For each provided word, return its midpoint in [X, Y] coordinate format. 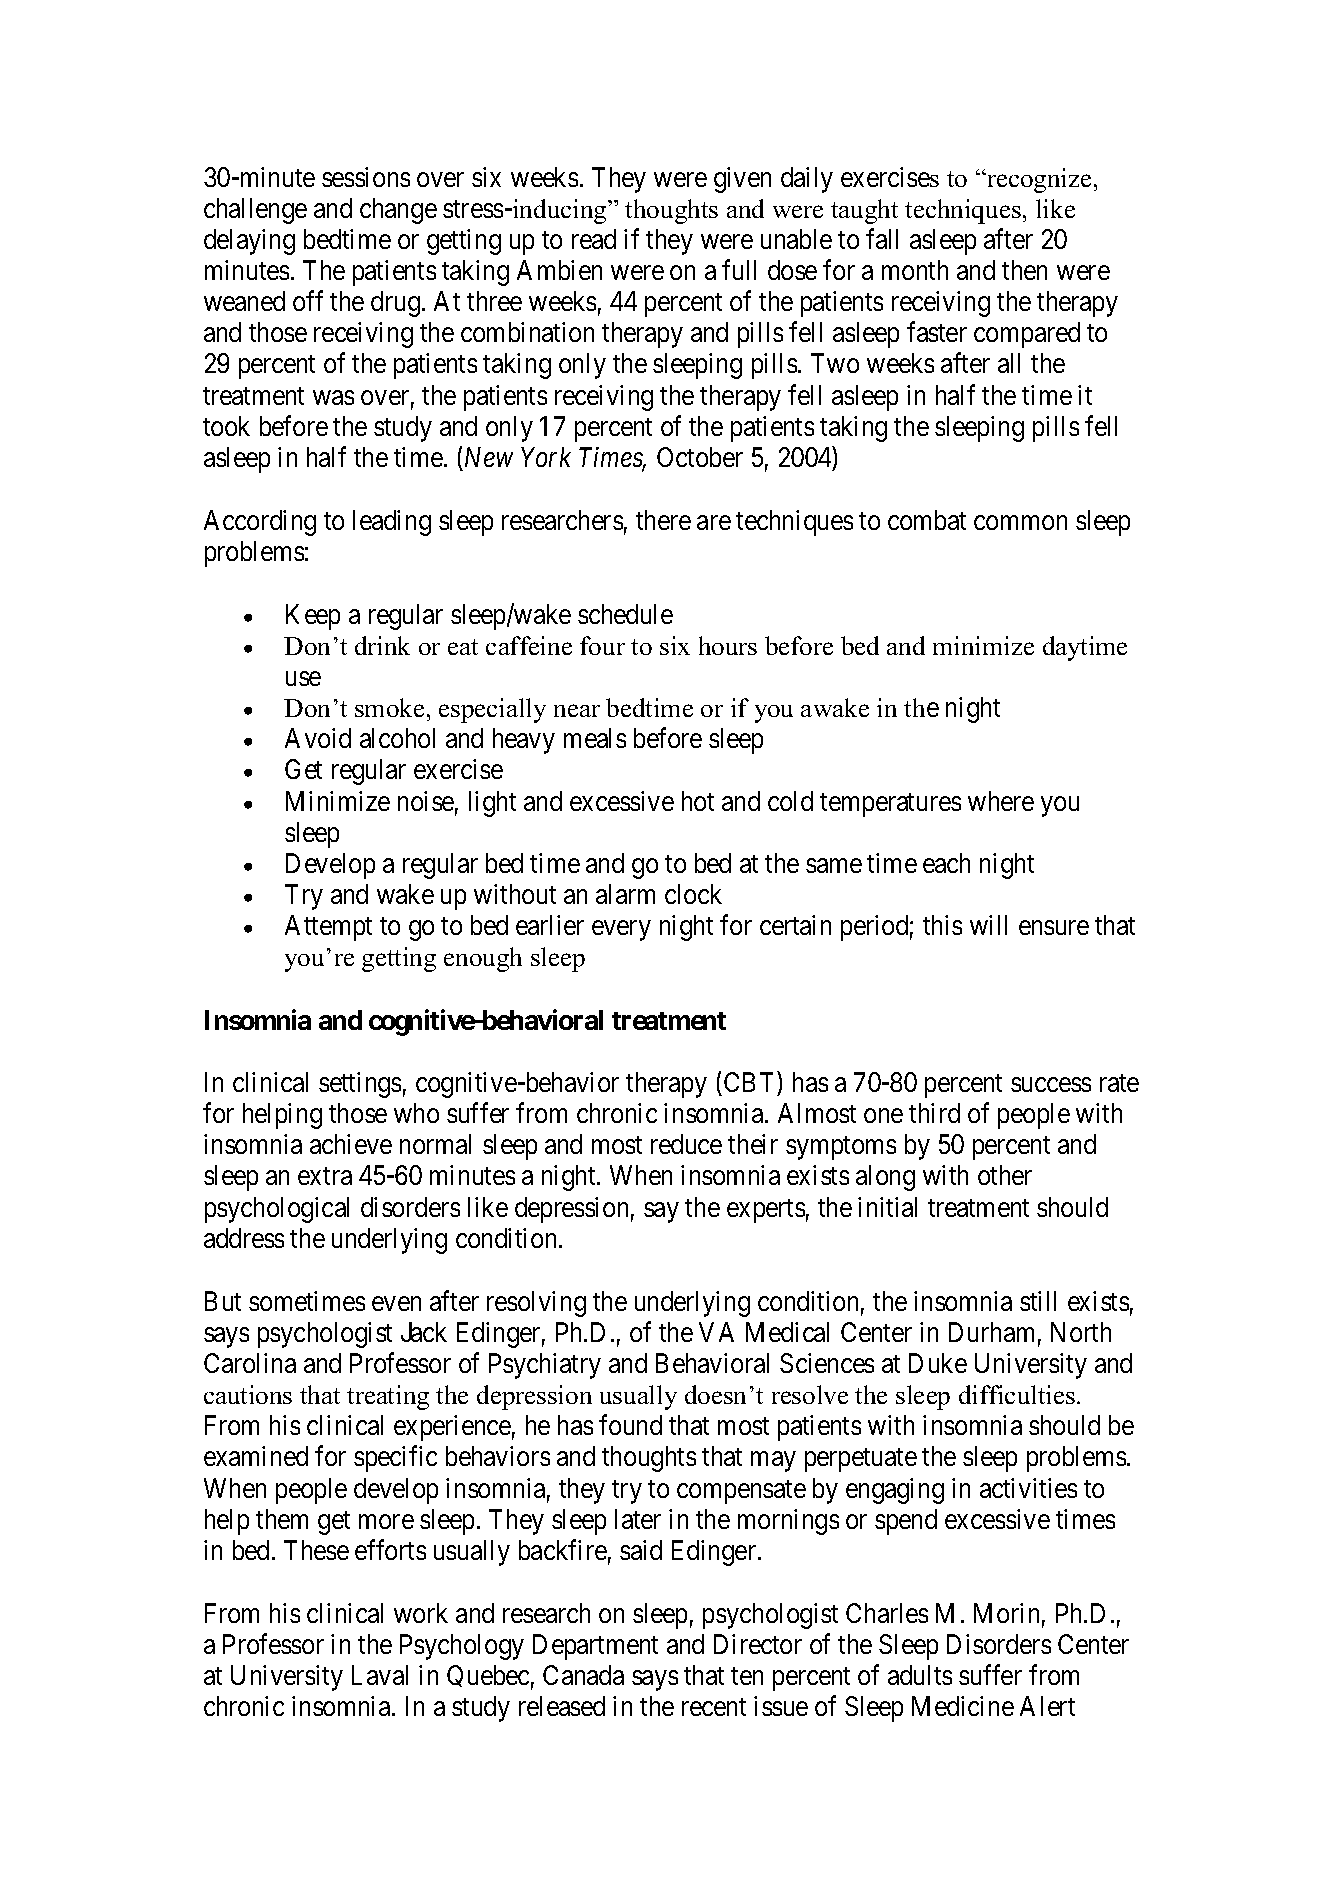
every [621, 931]
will [988, 925]
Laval [380, 1675]
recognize [1038, 180]
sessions [366, 177]
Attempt [328, 928]
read [594, 239]
